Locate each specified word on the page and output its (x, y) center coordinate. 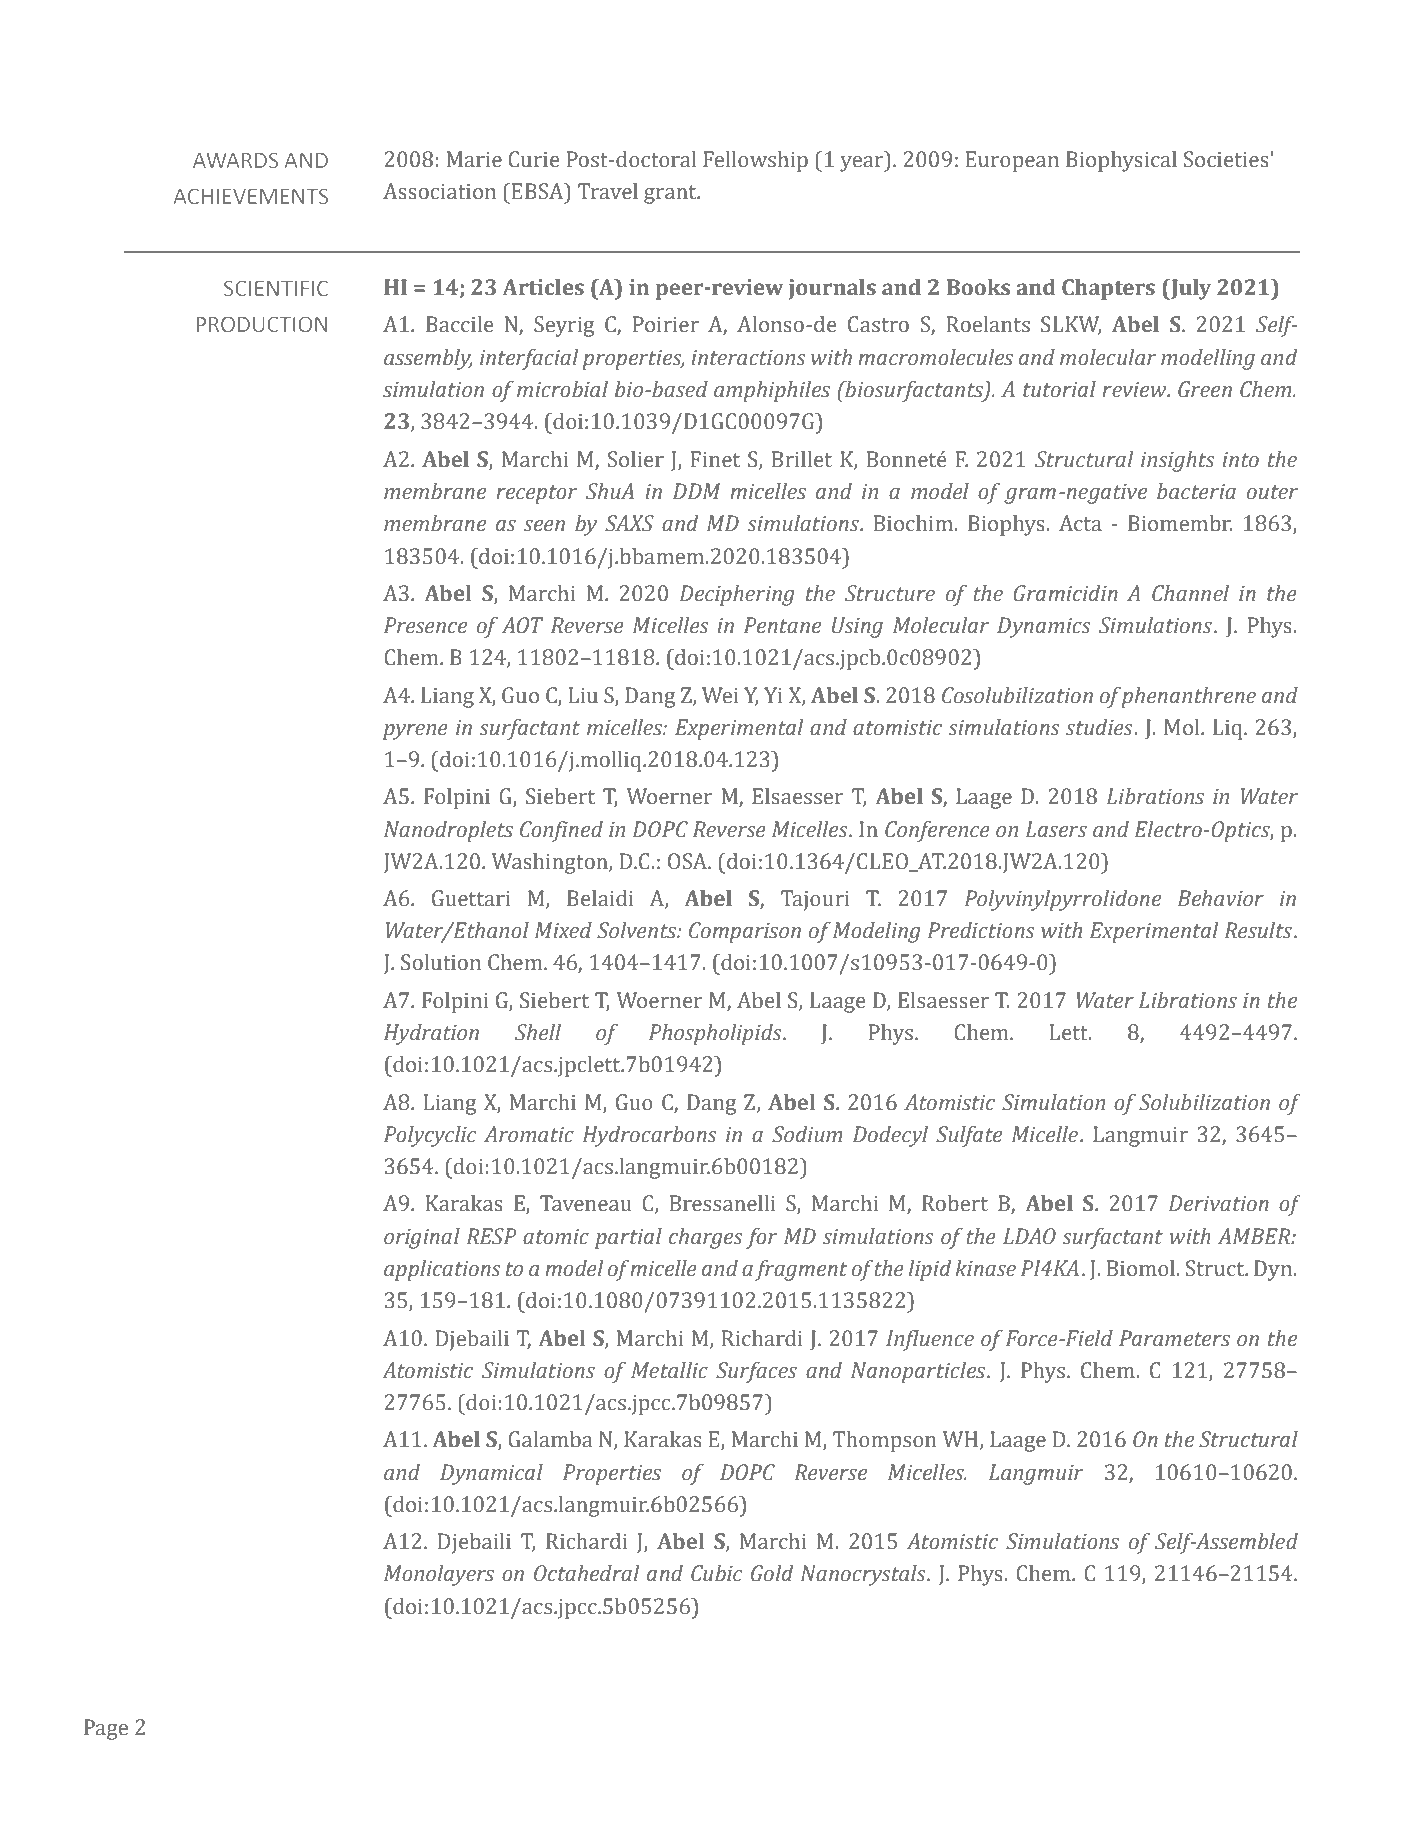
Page (106, 1729)
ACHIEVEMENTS (250, 196)
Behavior (1220, 898)
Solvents (638, 930)
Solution (441, 962)
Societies (1226, 159)
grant (671, 194)
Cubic (716, 1573)
